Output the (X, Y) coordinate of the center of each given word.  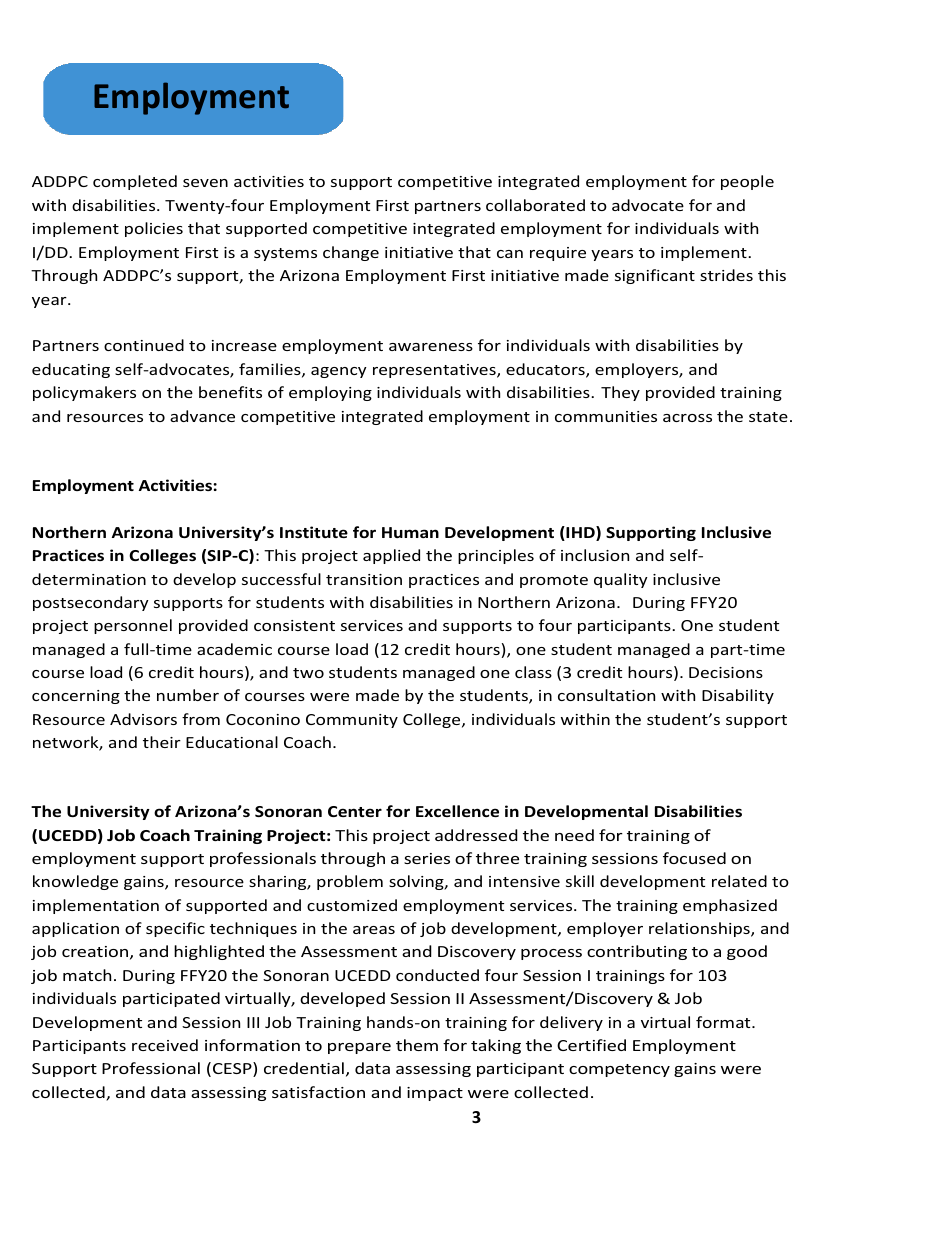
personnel (133, 626)
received (165, 1045)
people (747, 182)
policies (154, 229)
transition (364, 579)
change (351, 253)
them (417, 1045)
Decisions (726, 672)
